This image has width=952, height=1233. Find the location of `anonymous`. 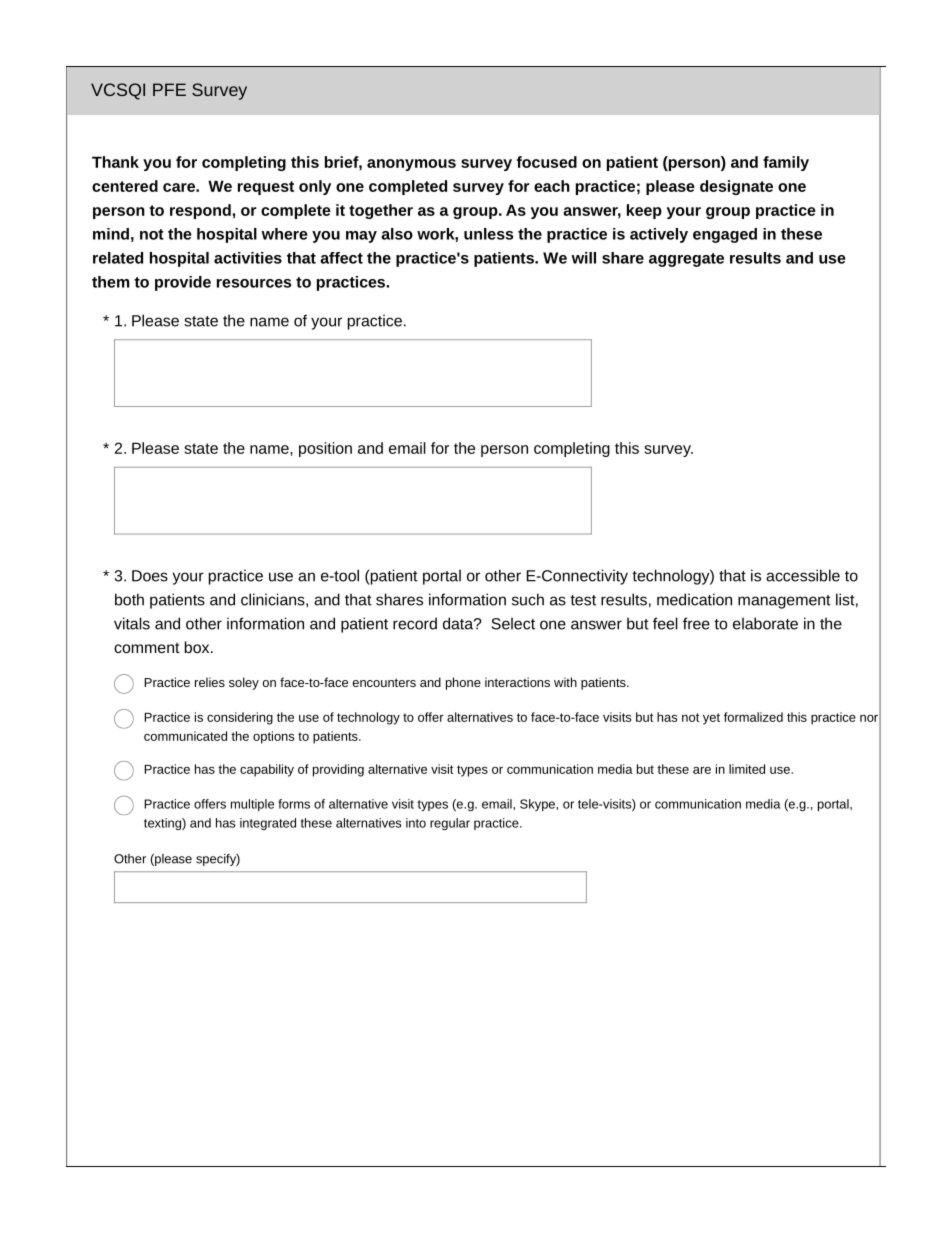

anonymous is located at coordinates (411, 165).
